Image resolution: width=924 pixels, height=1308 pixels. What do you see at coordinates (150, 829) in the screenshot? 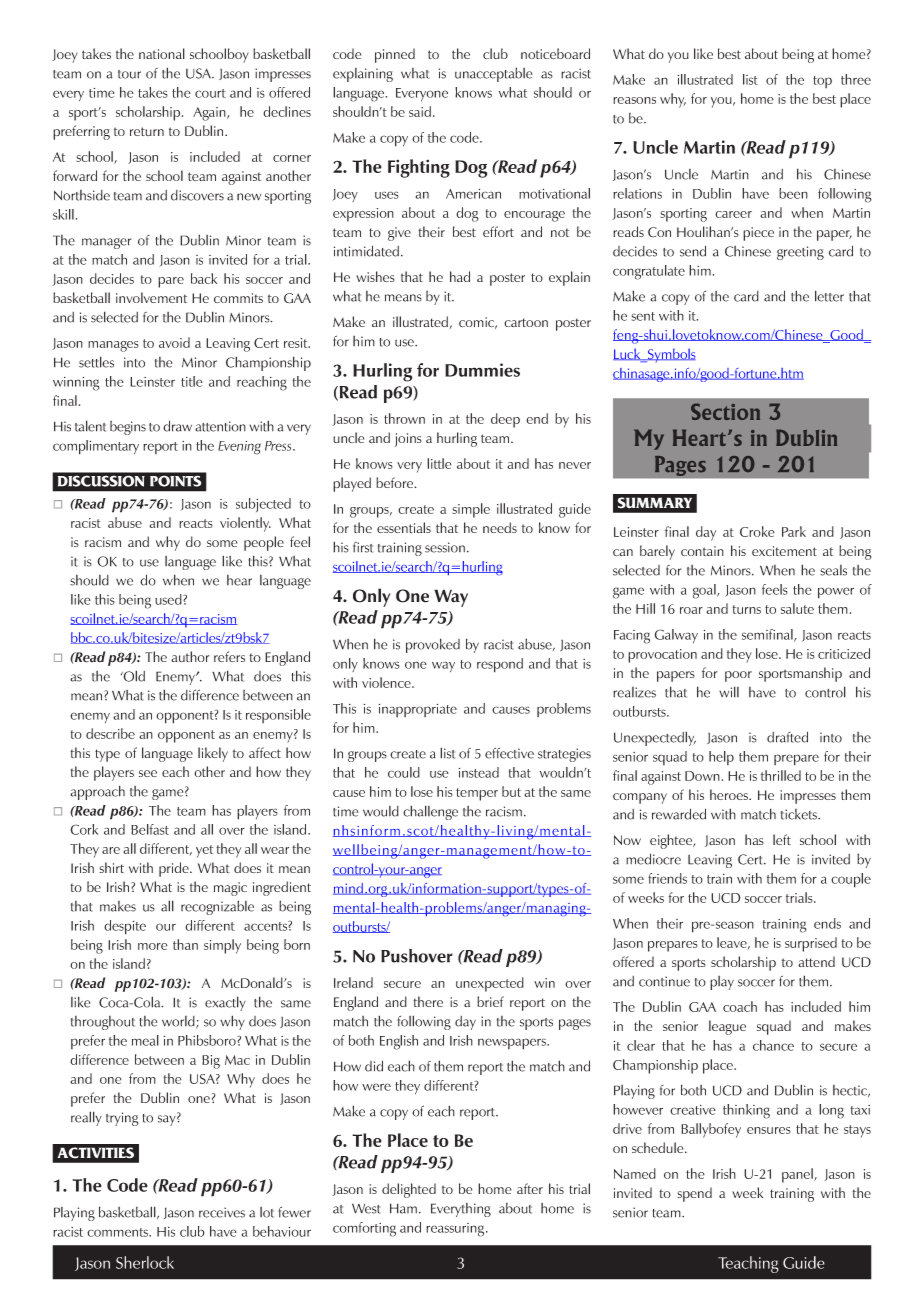
I see `Belfast` at bounding box center [150, 829].
